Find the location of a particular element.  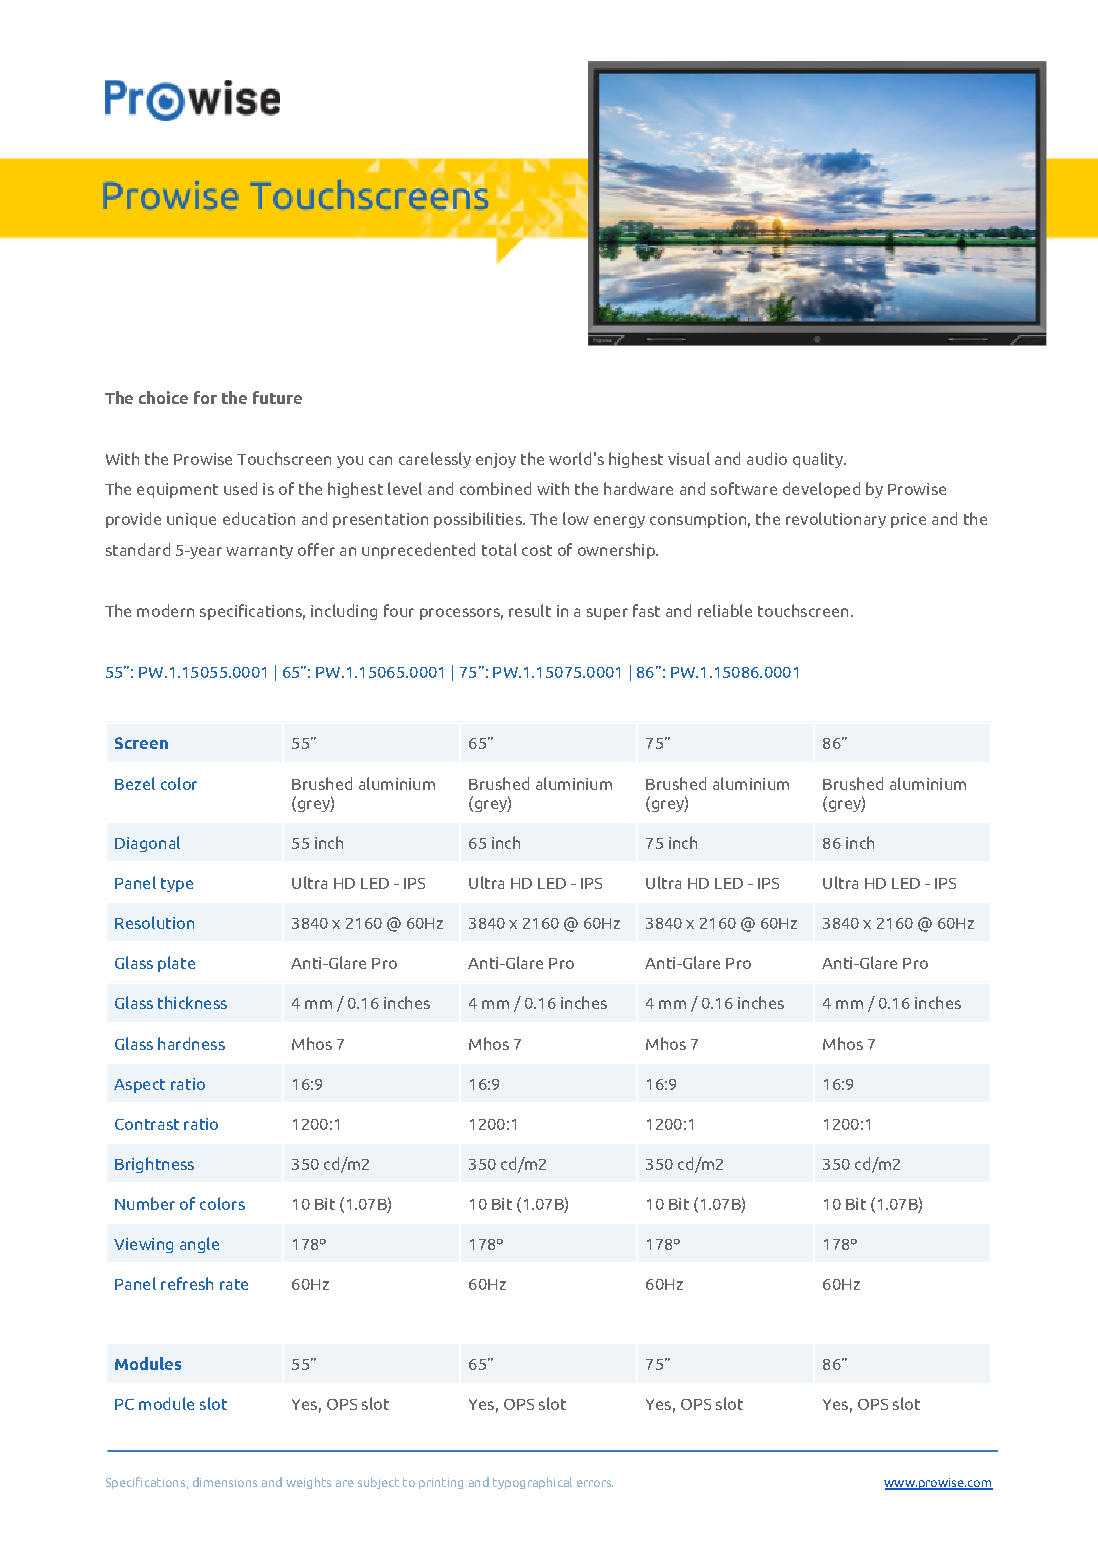

plate is located at coordinates (176, 964).
